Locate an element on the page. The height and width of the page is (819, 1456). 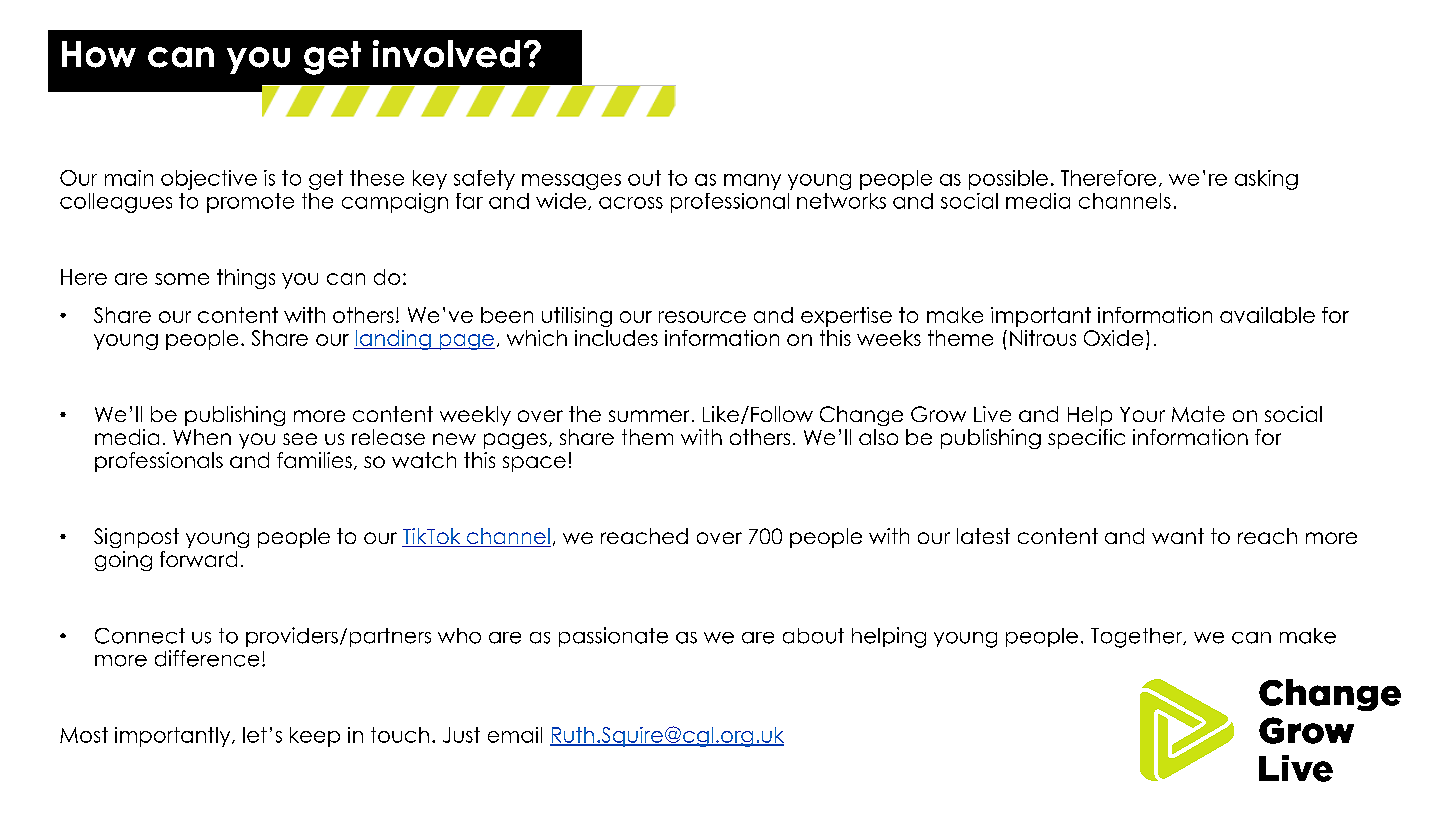
possible is located at coordinates (1008, 180).
